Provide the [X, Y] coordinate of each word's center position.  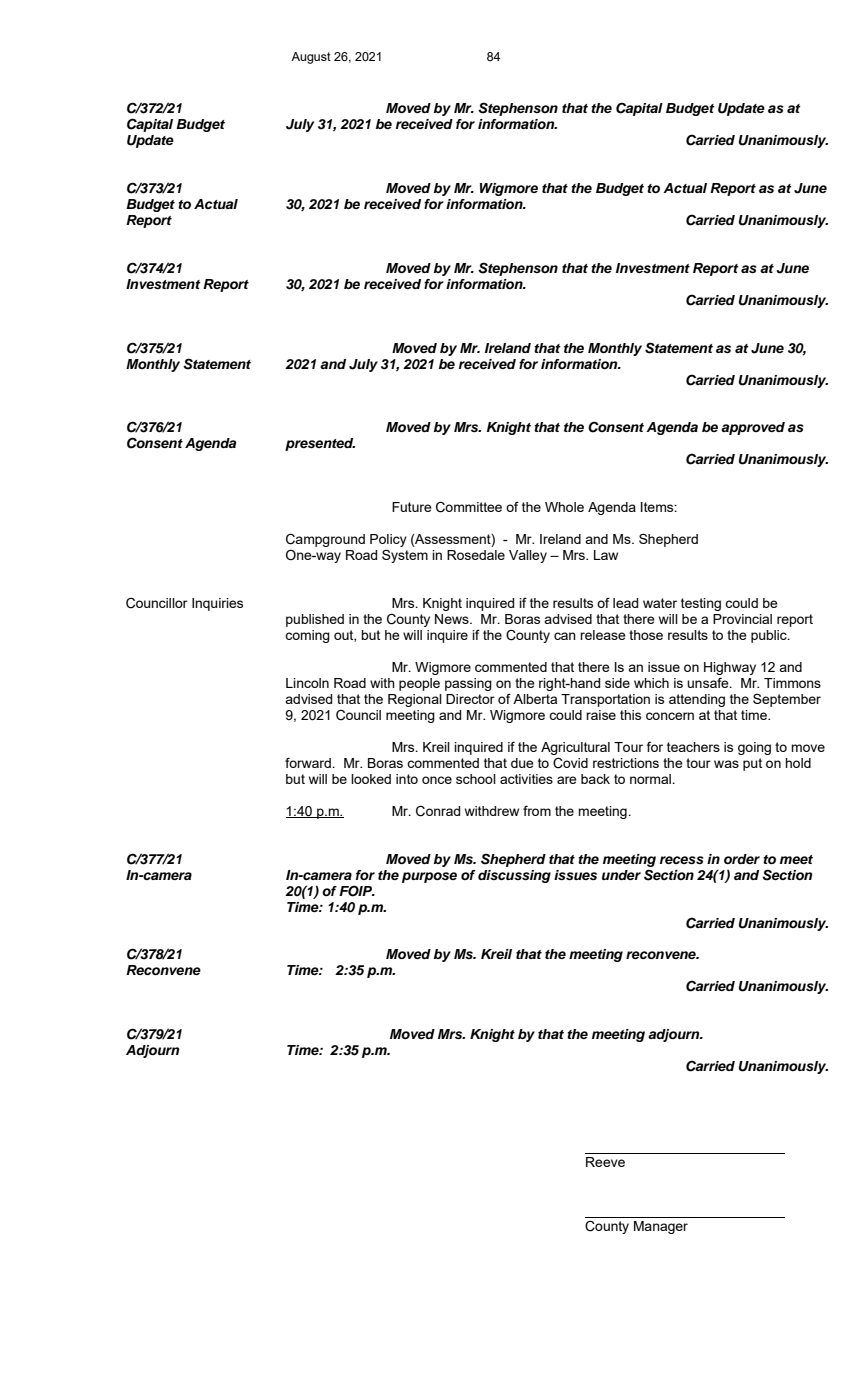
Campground [325, 541]
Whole [564, 507]
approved [753, 428]
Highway [730, 668]
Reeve [605, 1162]
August [311, 58]
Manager [661, 1227]
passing [468, 684]
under [621, 875]
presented [320, 444]
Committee [469, 507]
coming [307, 636]
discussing [514, 876]
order [742, 859]
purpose [429, 877]
